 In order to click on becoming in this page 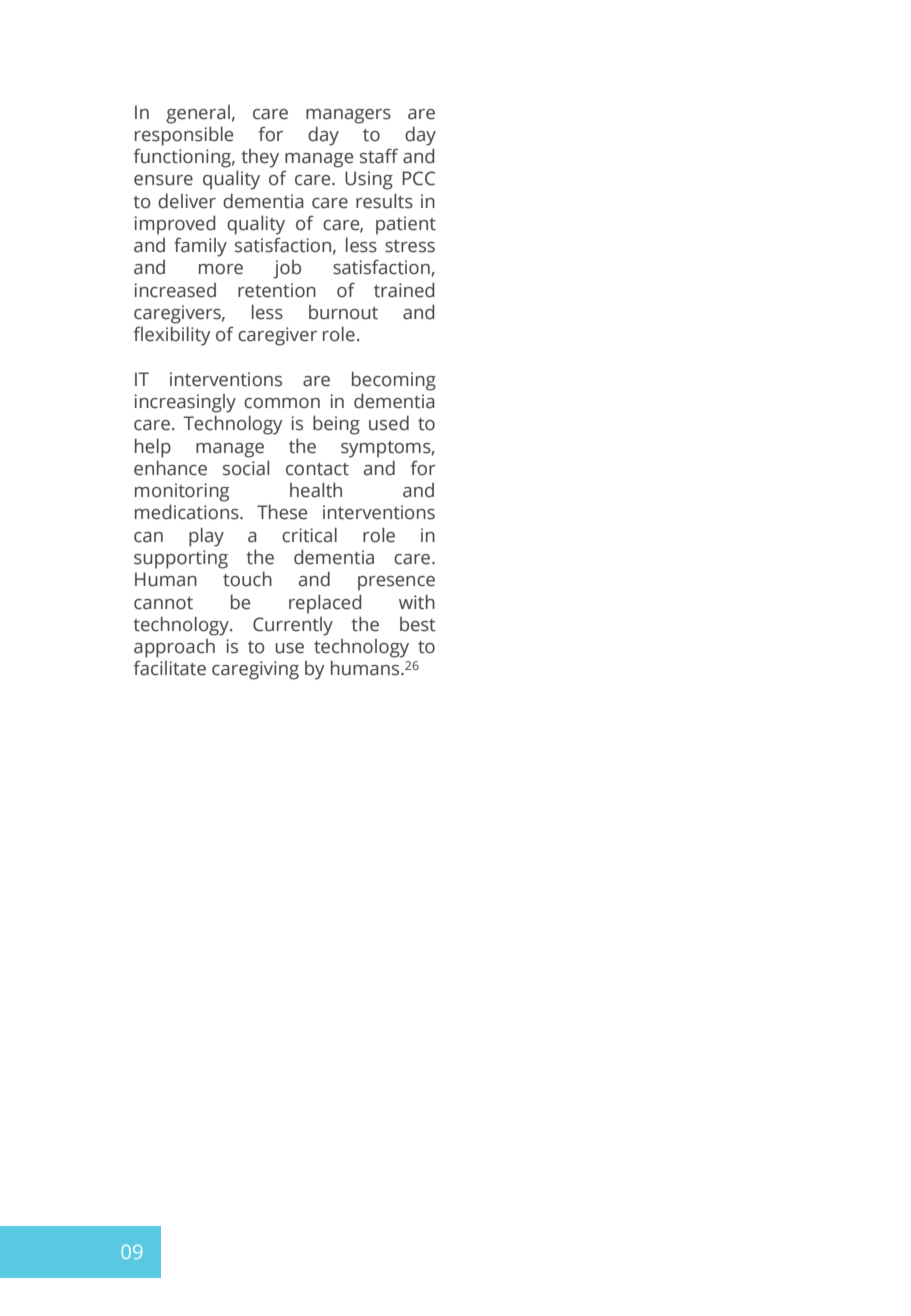, I will do `click(394, 381)`.
